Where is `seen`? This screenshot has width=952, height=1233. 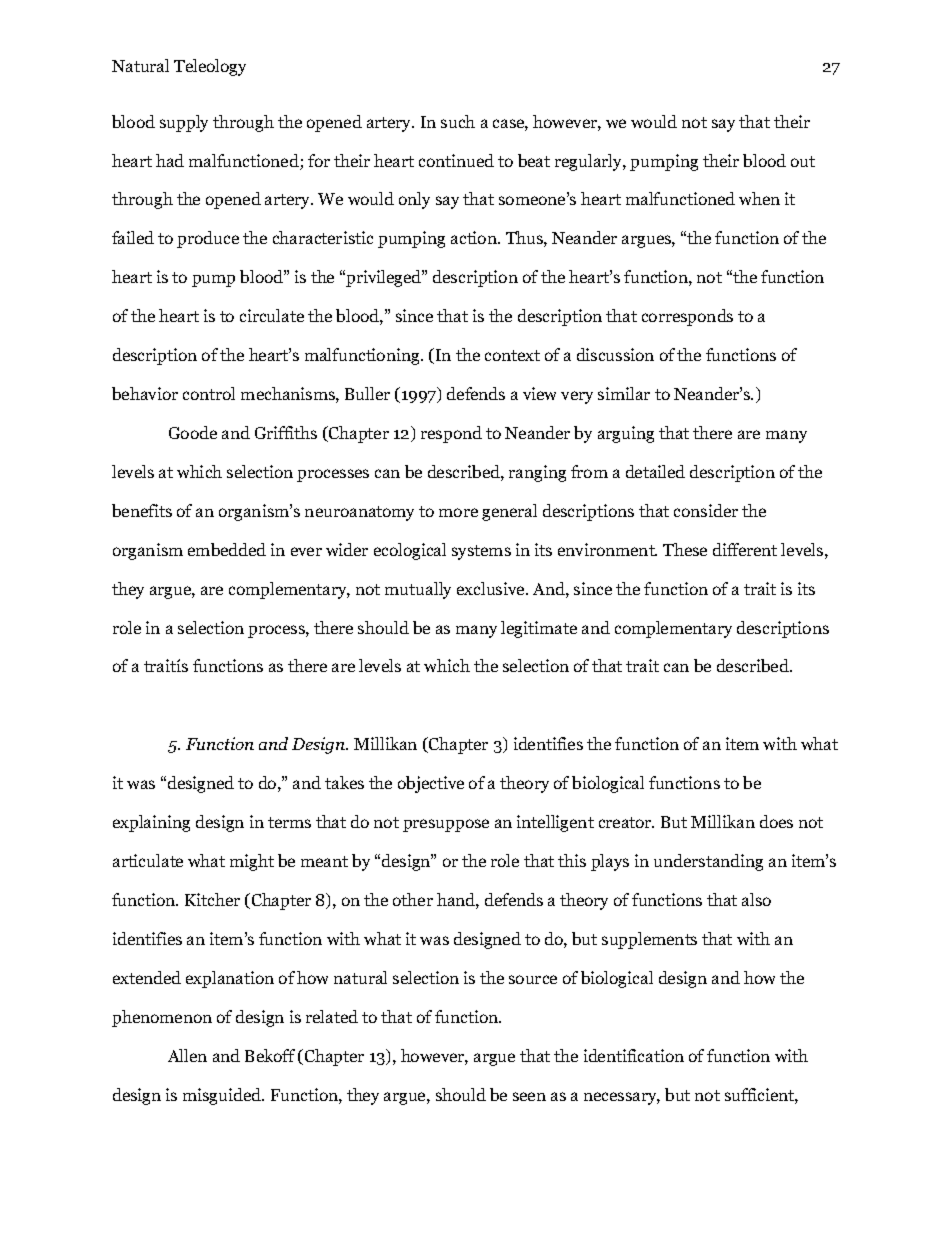
seen is located at coordinates (529, 1096).
